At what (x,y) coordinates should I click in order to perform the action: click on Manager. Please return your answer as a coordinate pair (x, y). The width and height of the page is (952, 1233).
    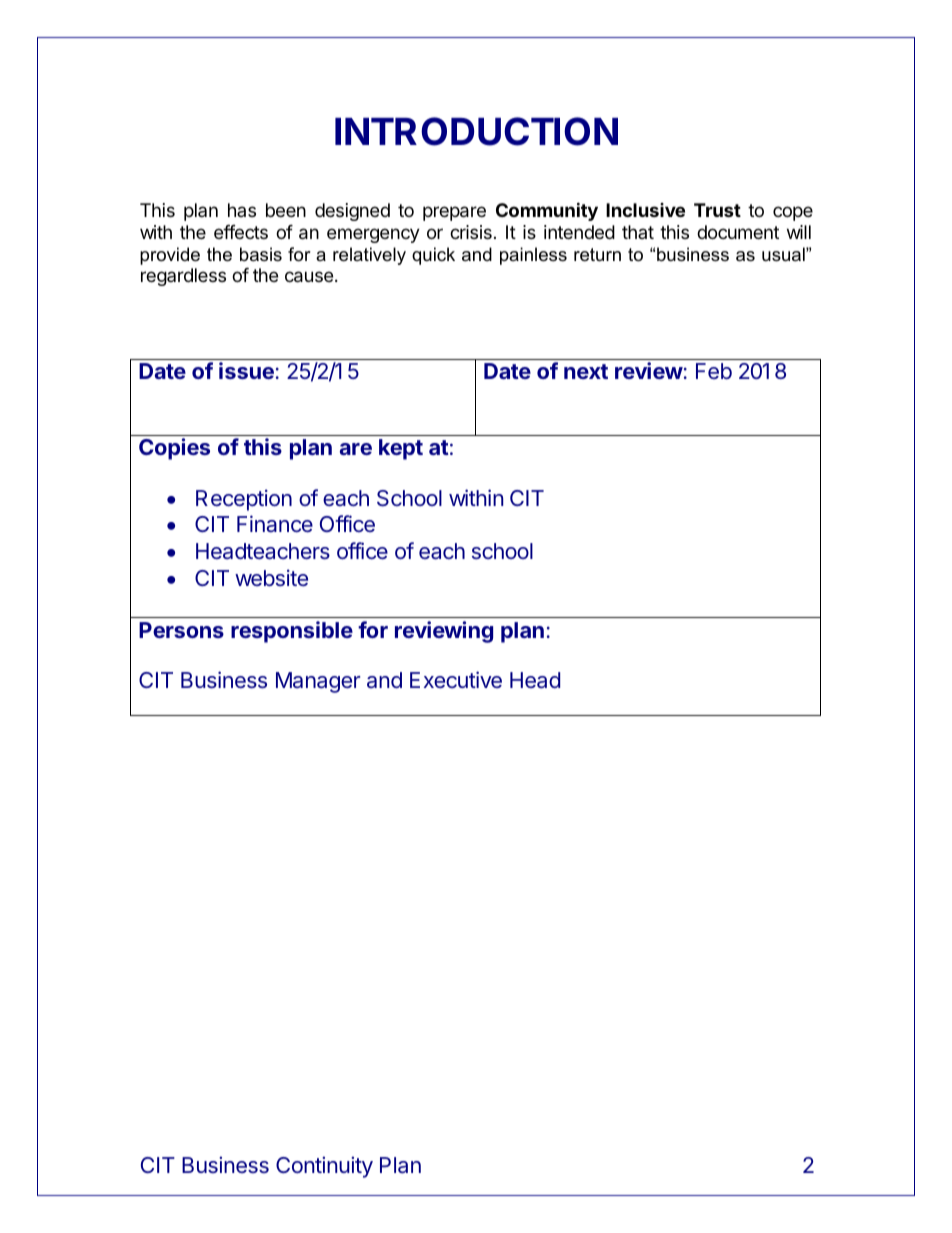
    Looking at the image, I should click on (318, 682).
